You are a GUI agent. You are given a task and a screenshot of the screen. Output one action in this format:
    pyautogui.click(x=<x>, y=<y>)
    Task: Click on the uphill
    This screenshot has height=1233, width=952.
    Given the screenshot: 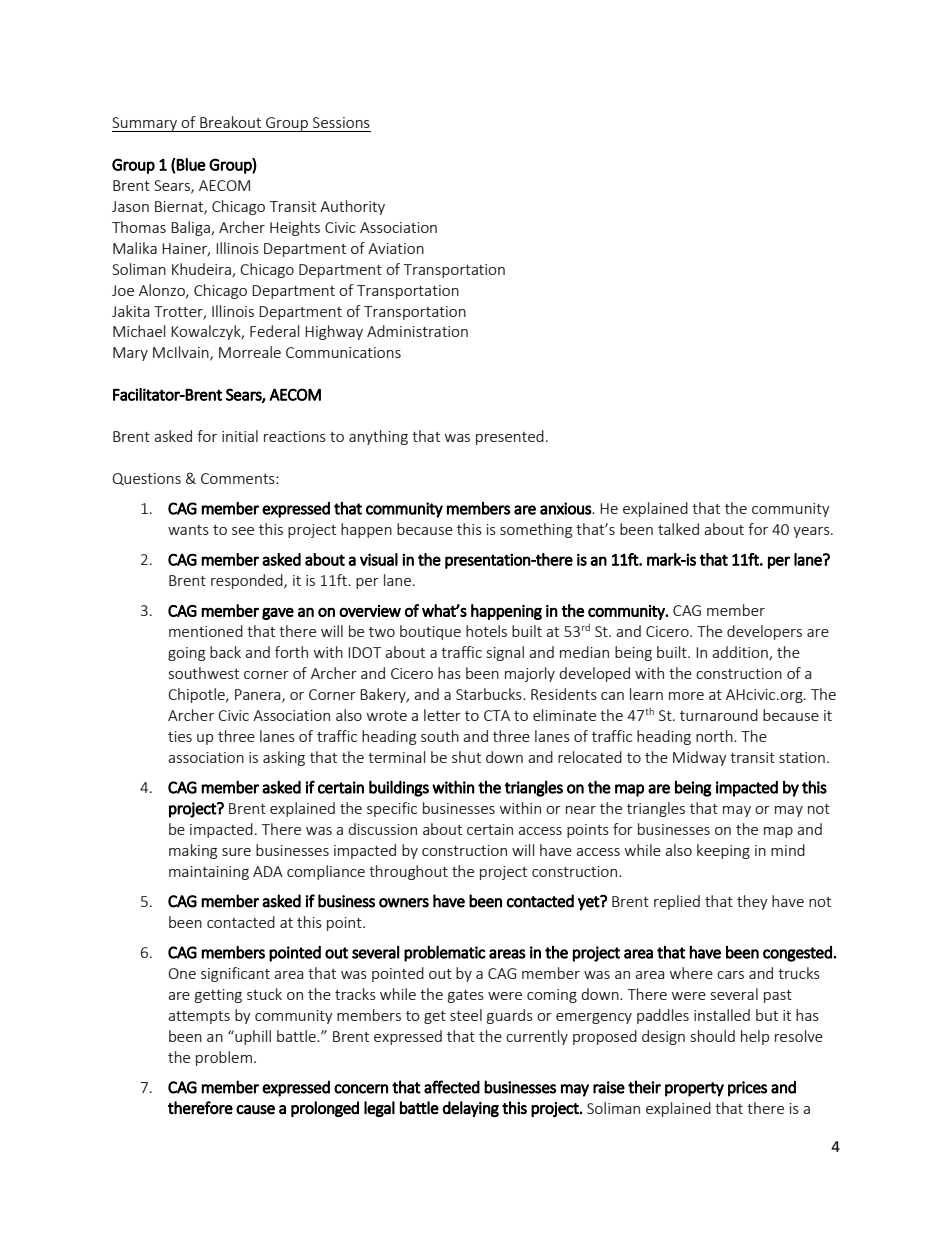 What is the action you would take?
    pyautogui.click(x=252, y=1037)
